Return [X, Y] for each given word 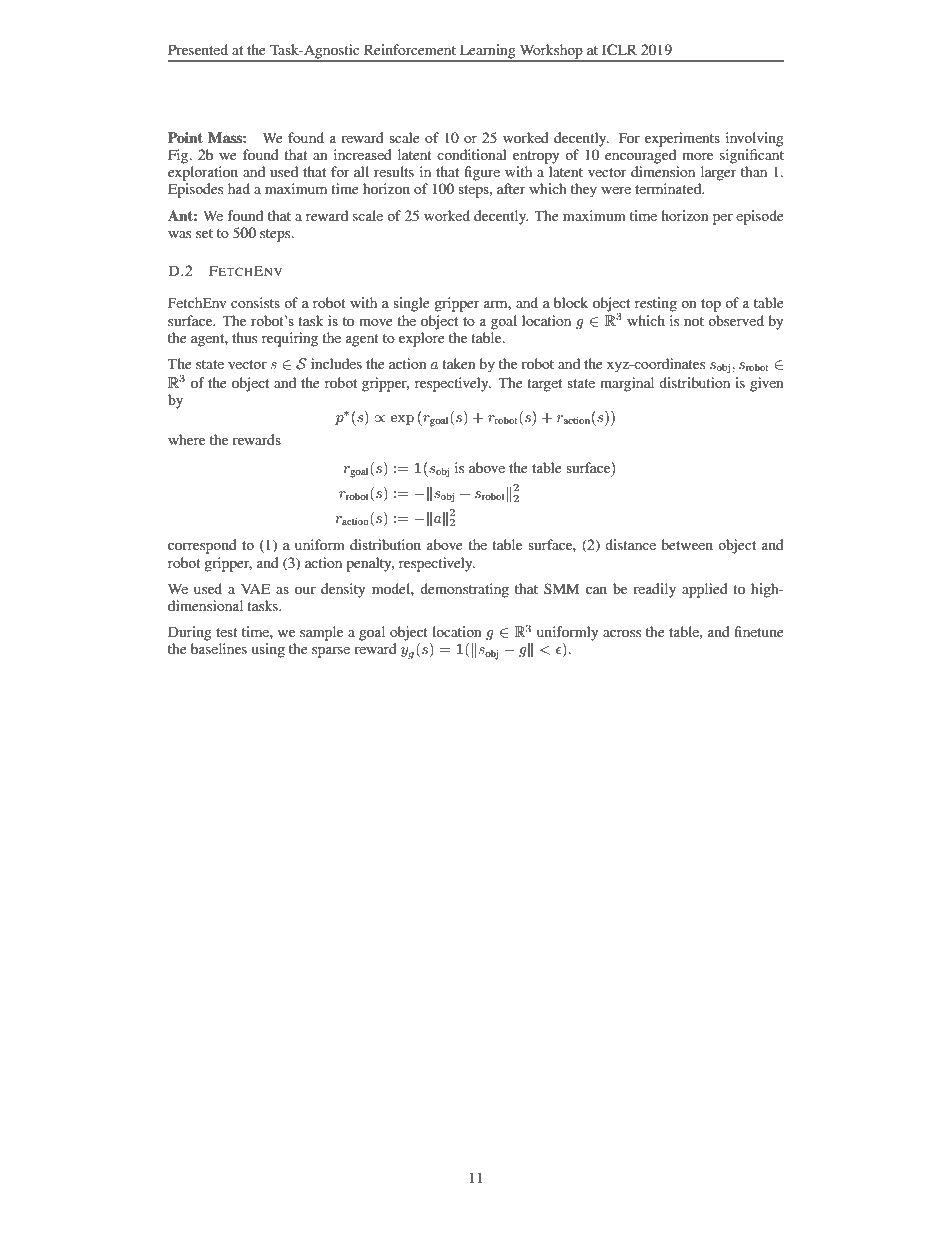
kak [437, 519]
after [511, 188]
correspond [202, 546]
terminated [669, 188]
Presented [198, 49]
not [694, 321]
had [239, 188]
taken [459, 363]
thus [244, 337]
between [687, 544]
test [227, 632]
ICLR [619, 50]
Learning [488, 52]
